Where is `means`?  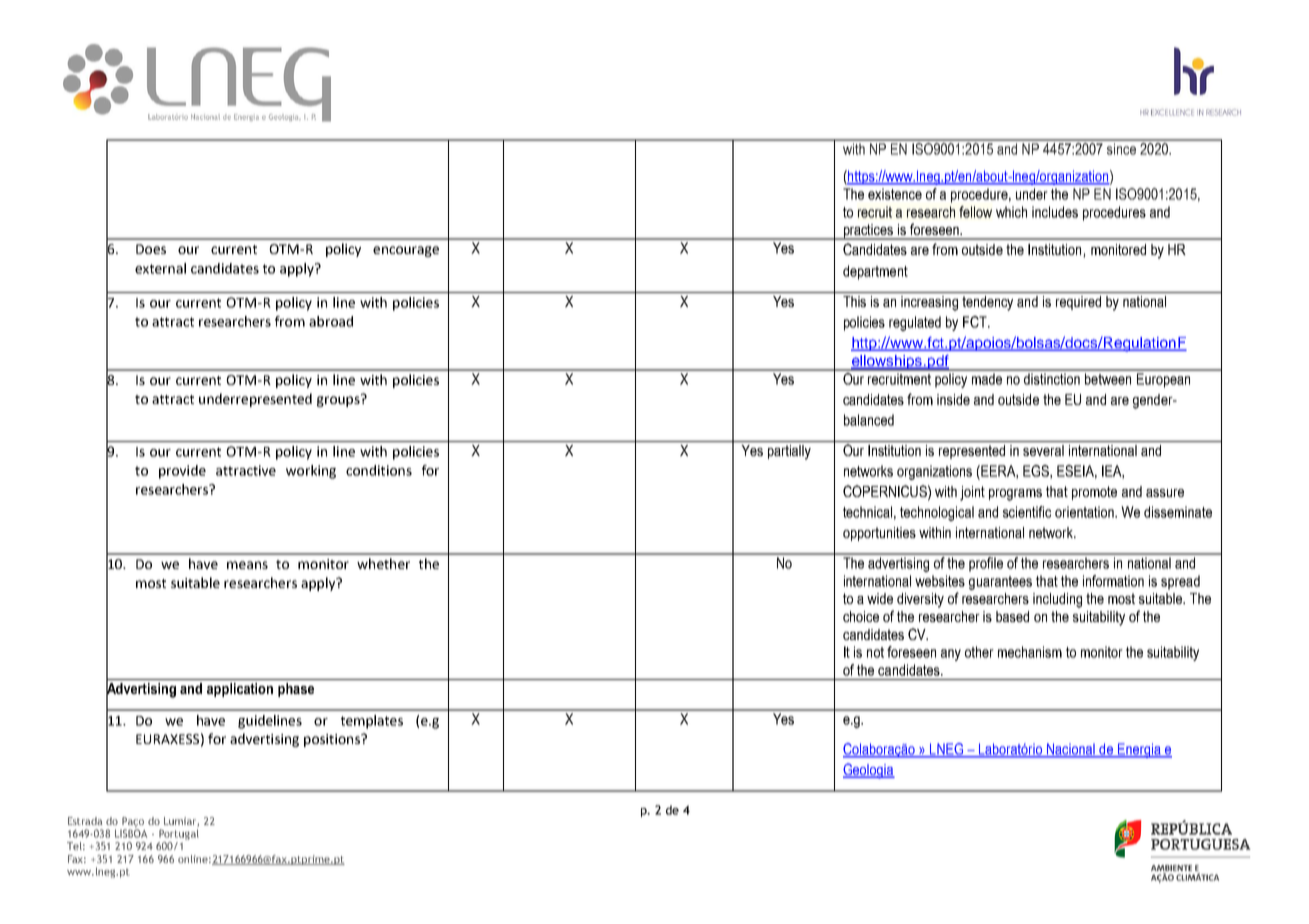
means is located at coordinates (247, 565).
